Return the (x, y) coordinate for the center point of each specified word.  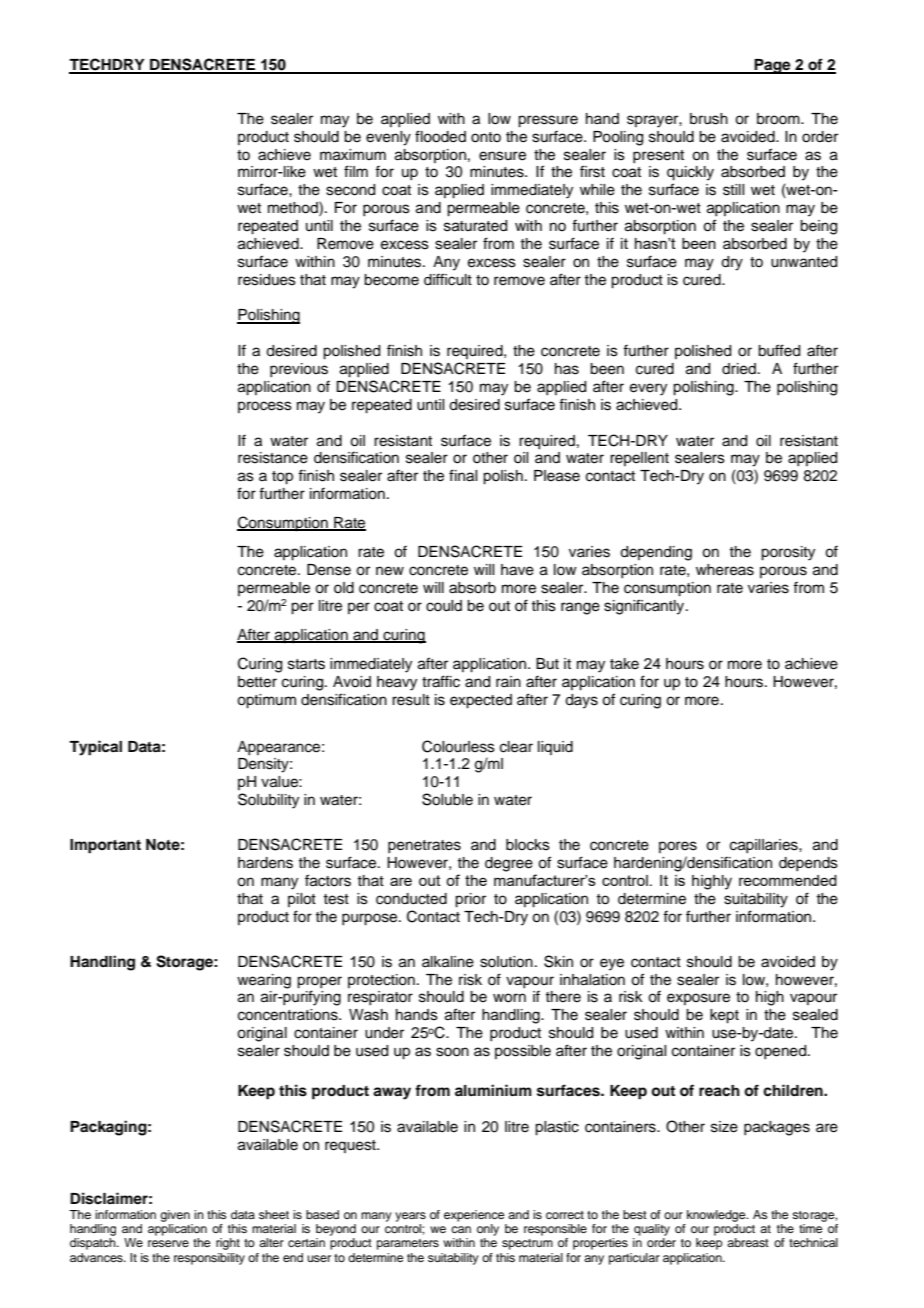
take (624, 664)
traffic (441, 681)
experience (474, 1216)
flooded (440, 136)
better (257, 682)
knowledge (717, 1216)
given (175, 1216)
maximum (353, 155)
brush (709, 119)
